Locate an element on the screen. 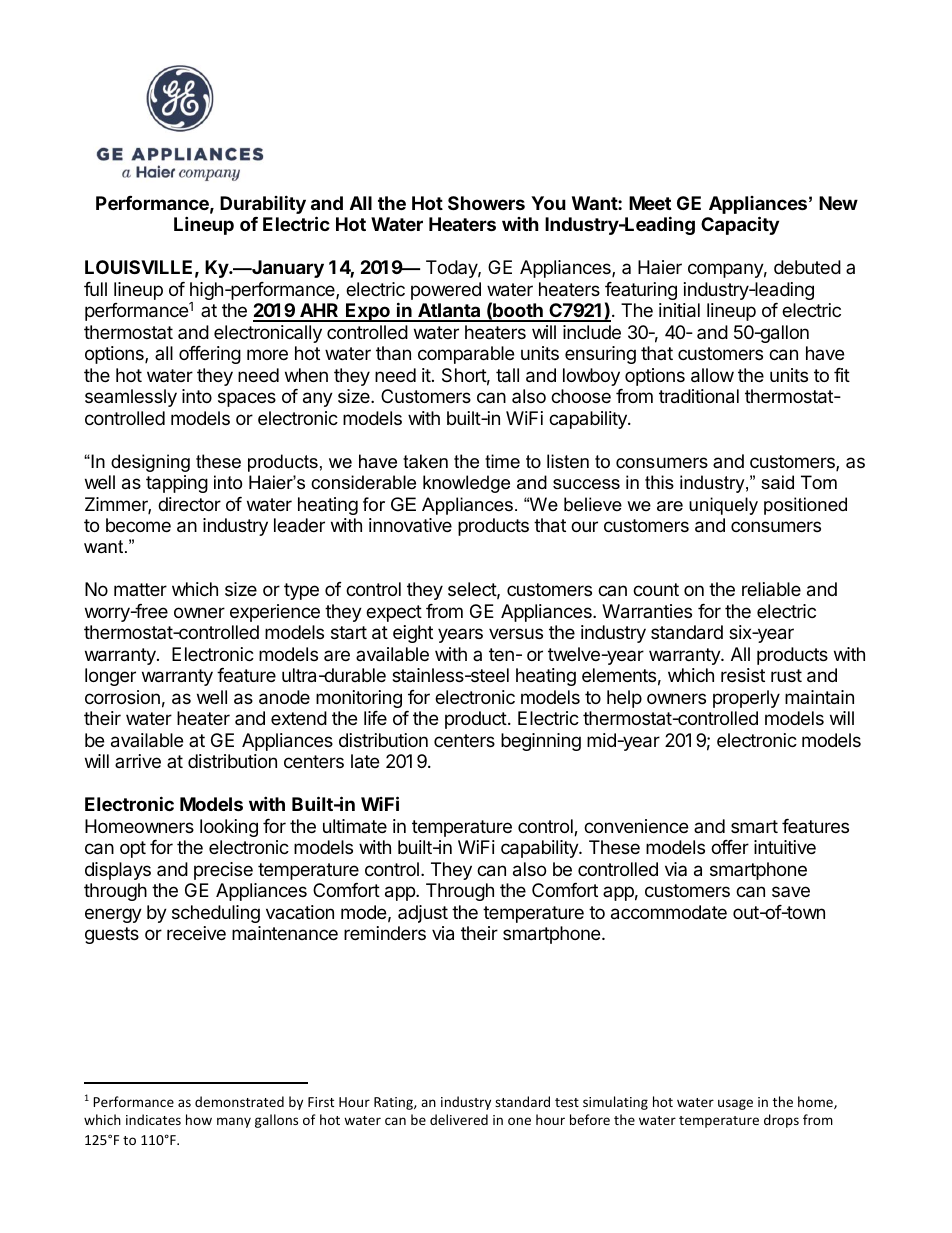  Capacity is located at coordinates (740, 225).
